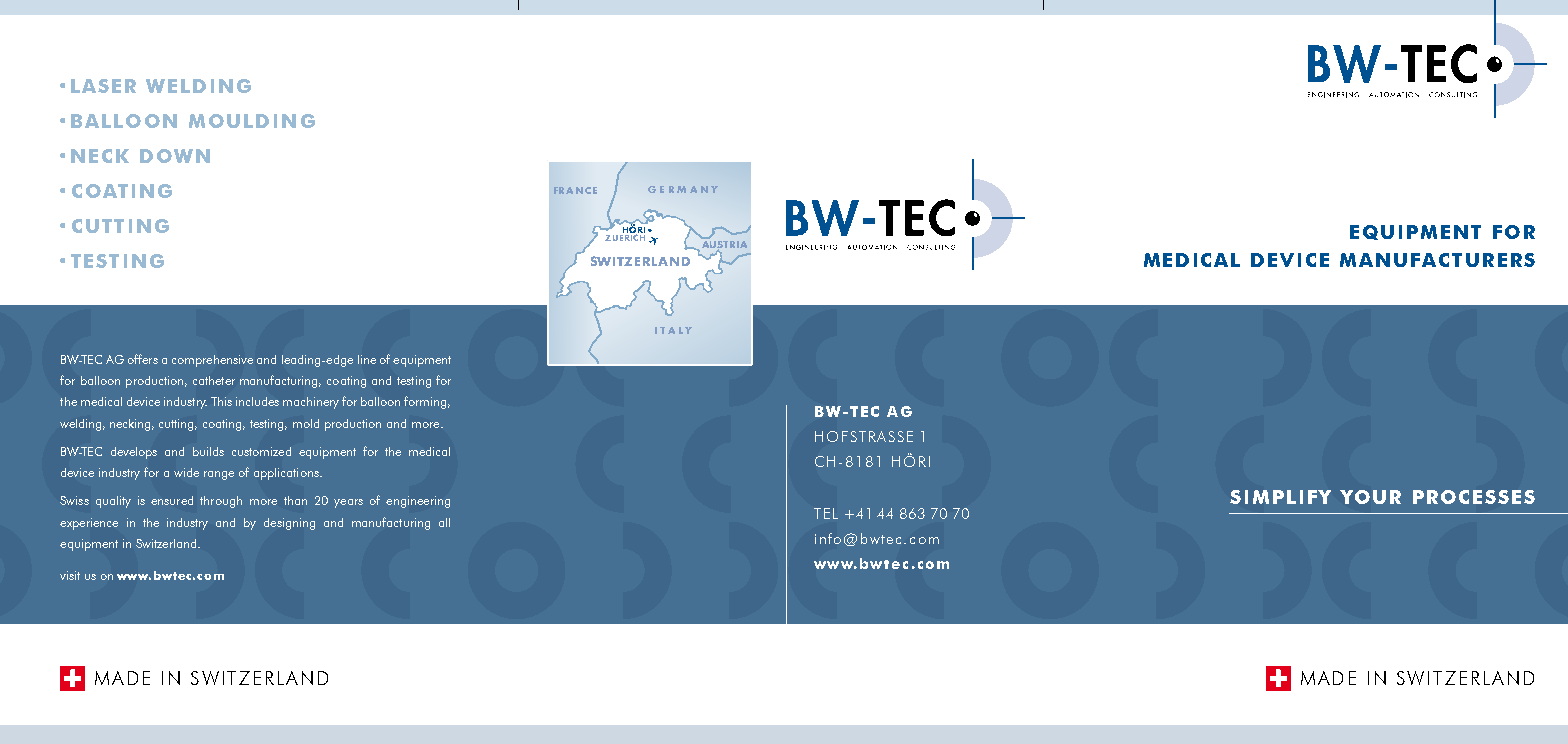 This screenshot has height=744, width=1568. What do you see at coordinates (311, 403) in the screenshot?
I see `machinery` at bounding box center [311, 403].
